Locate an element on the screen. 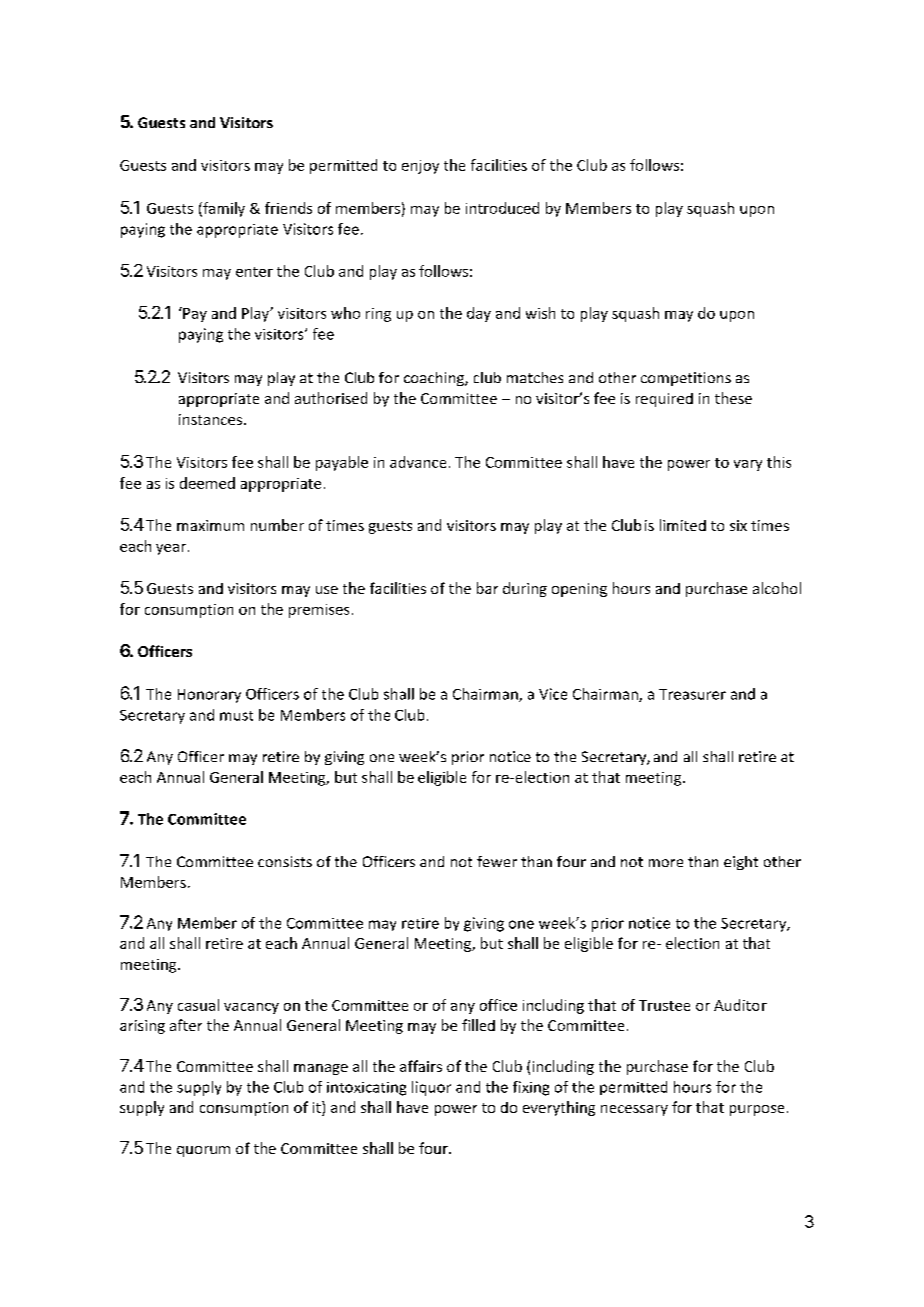  instances is located at coordinates (212, 419).
